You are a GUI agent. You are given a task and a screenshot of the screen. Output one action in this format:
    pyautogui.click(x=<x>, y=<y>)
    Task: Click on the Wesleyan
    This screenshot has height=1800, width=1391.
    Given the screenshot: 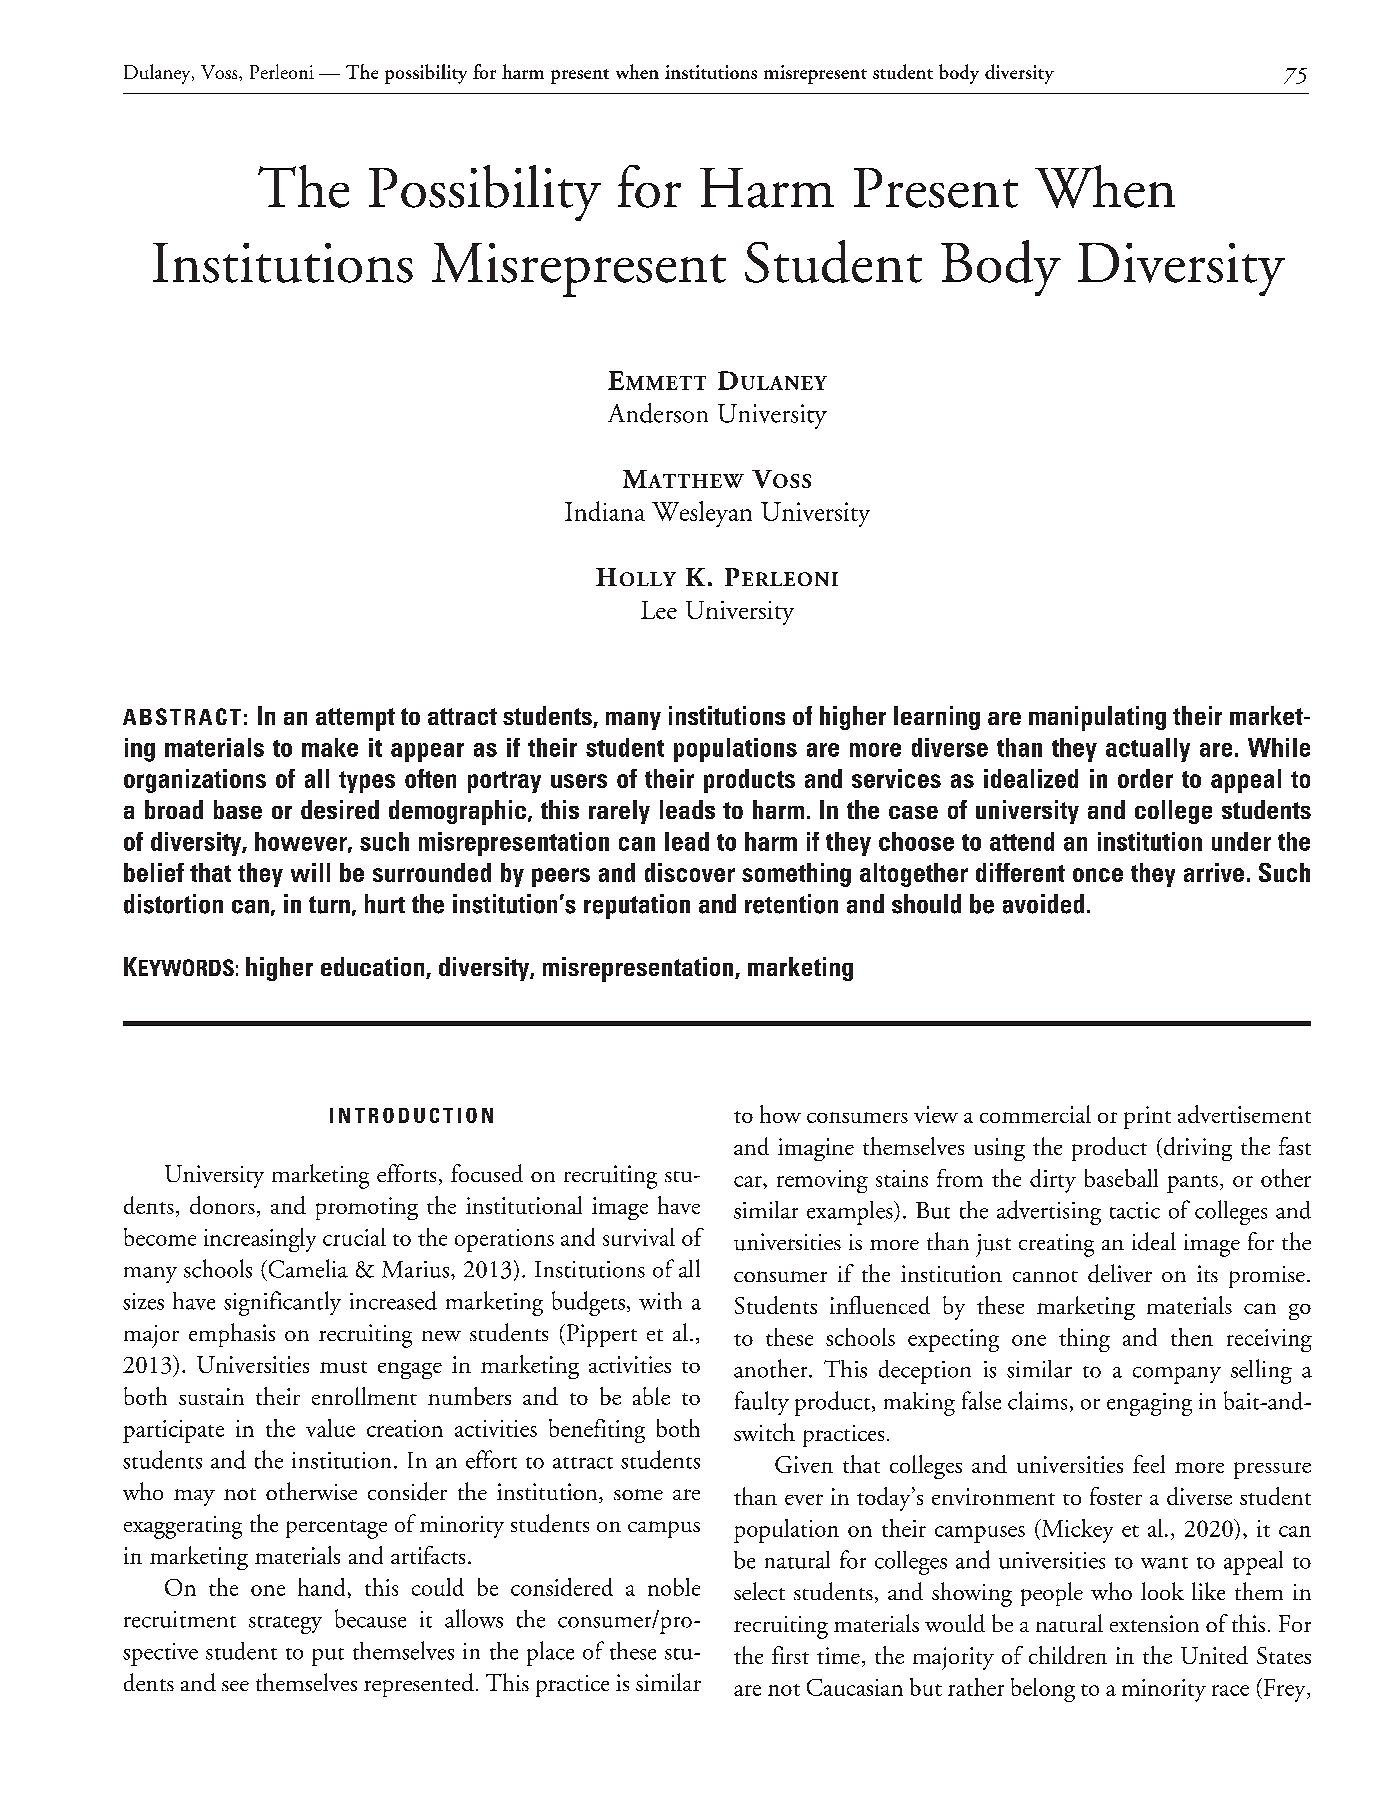 What is the action you would take?
    pyautogui.click(x=702, y=514)
